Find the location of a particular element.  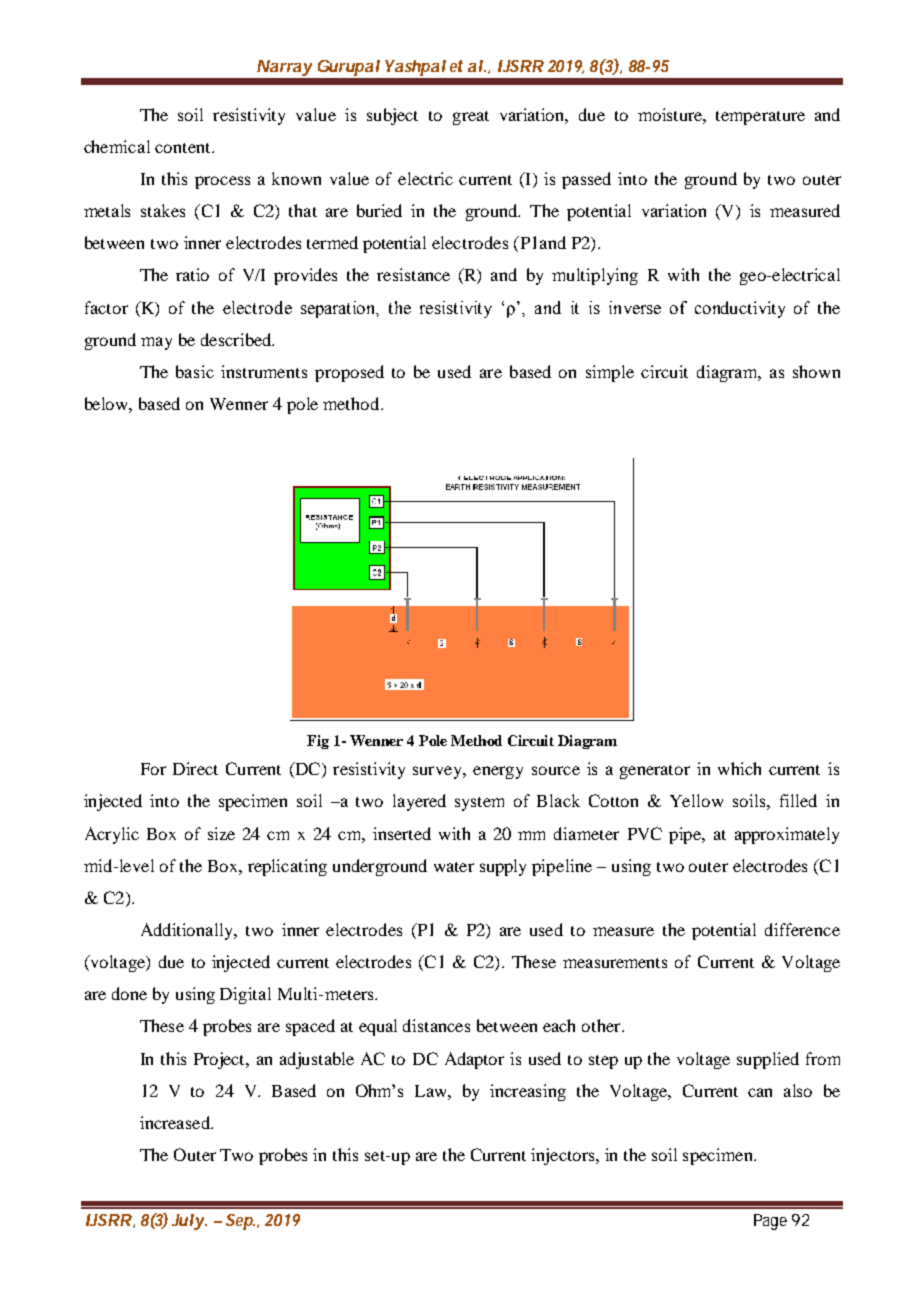

which is located at coordinates (739, 768).
